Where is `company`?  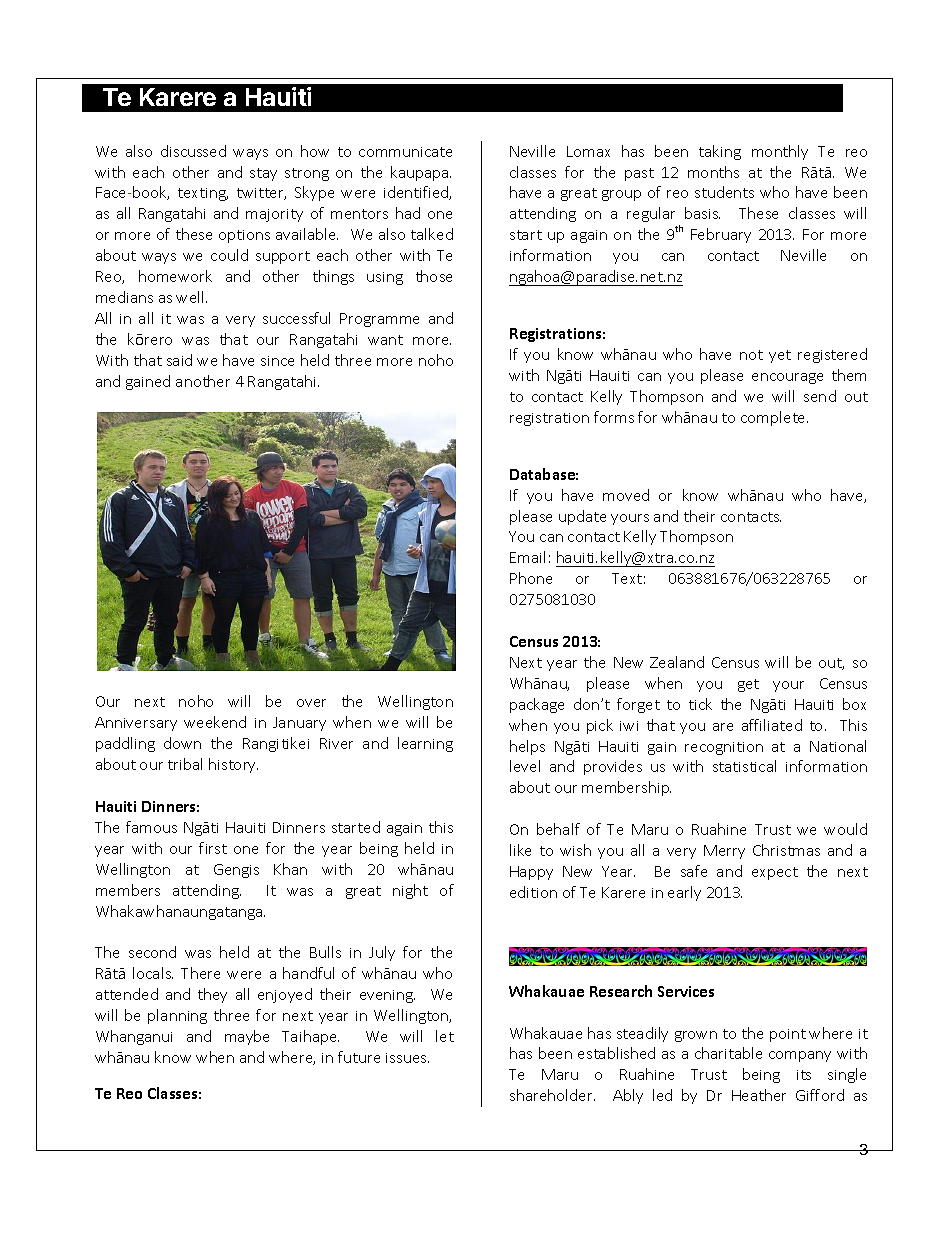 company is located at coordinates (800, 1056).
